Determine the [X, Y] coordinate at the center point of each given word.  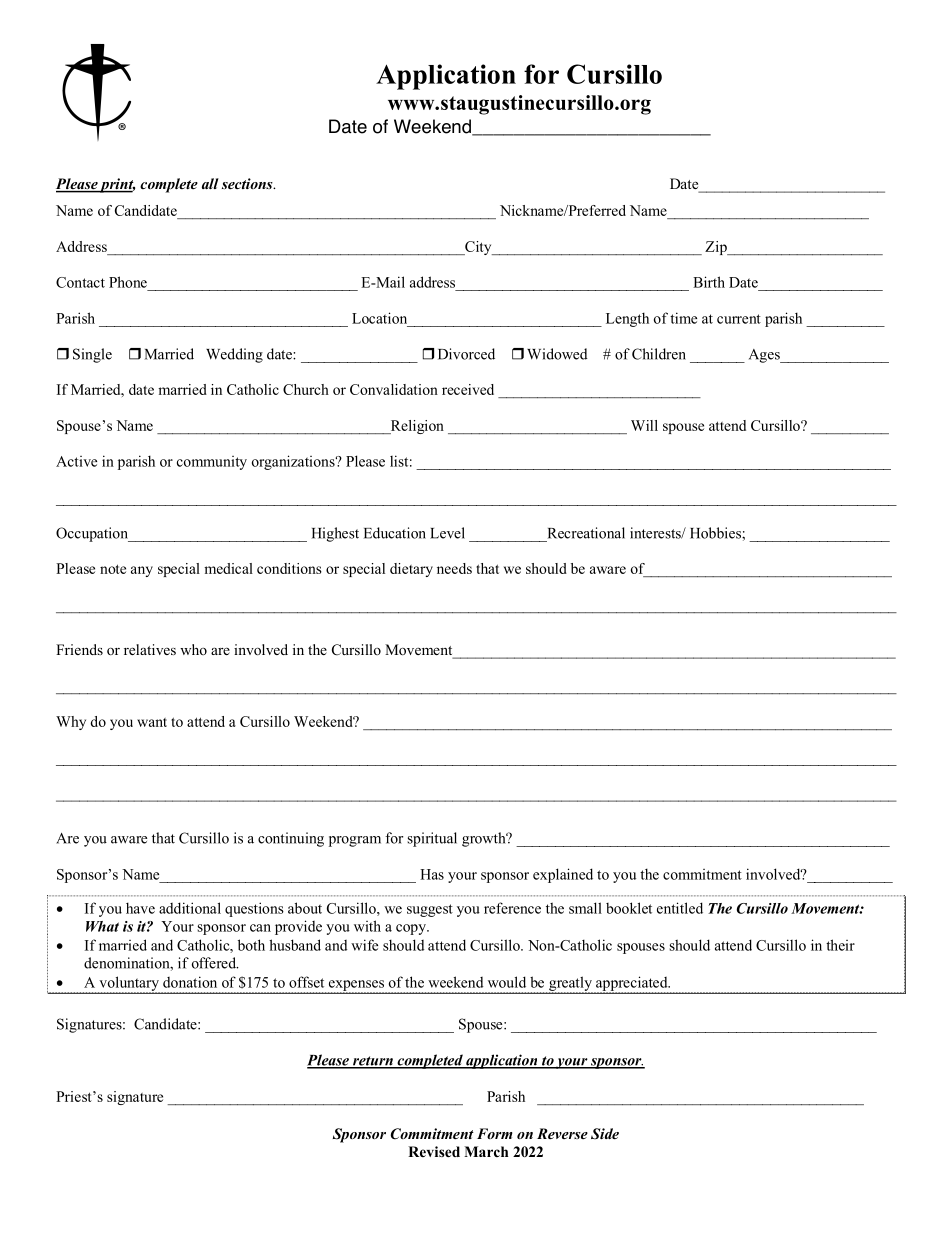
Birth [709, 282]
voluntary [129, 984]
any [142, 571]
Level [447, 533]
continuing [291, 839]
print [116, 185]
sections [248, 183]
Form [495, 1133]
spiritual [432, 839]
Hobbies [716, 533]
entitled [680, 908]
